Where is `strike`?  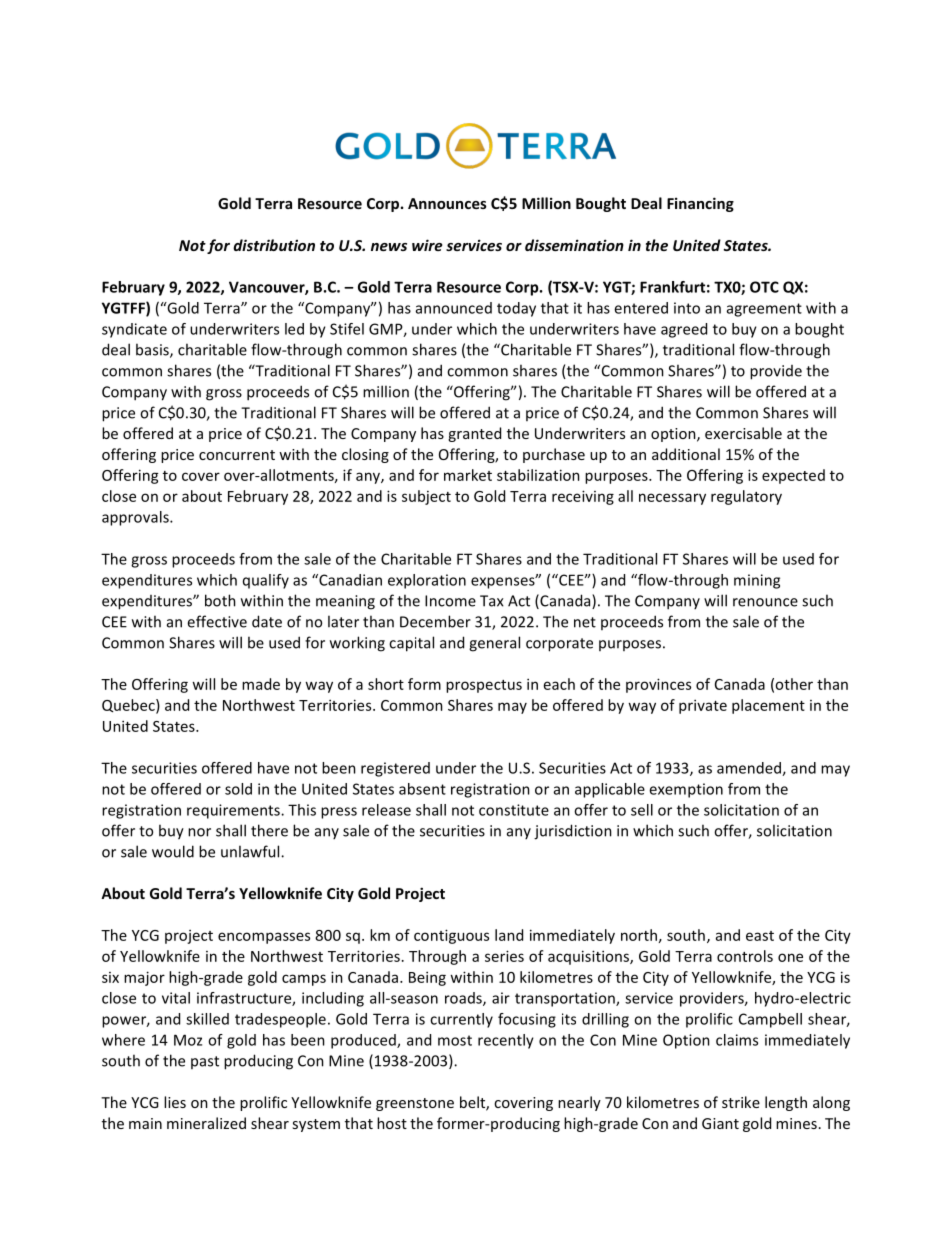
strike is located at coordinates (741, 1102).
